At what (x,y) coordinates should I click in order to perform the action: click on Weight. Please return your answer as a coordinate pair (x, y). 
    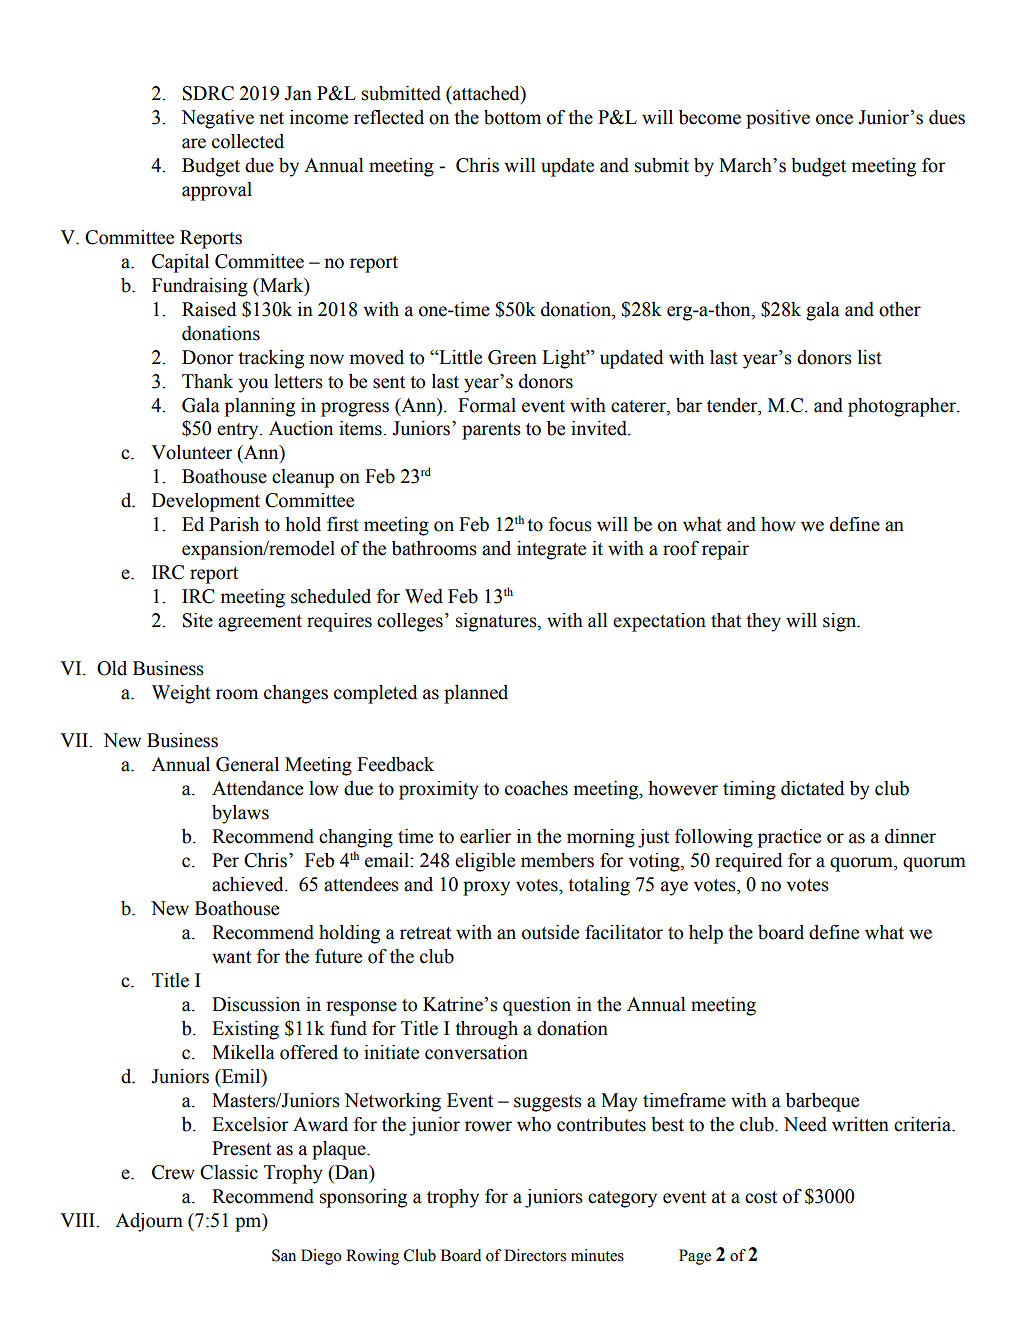
    Looking at the image, I should click on (181, 694).
